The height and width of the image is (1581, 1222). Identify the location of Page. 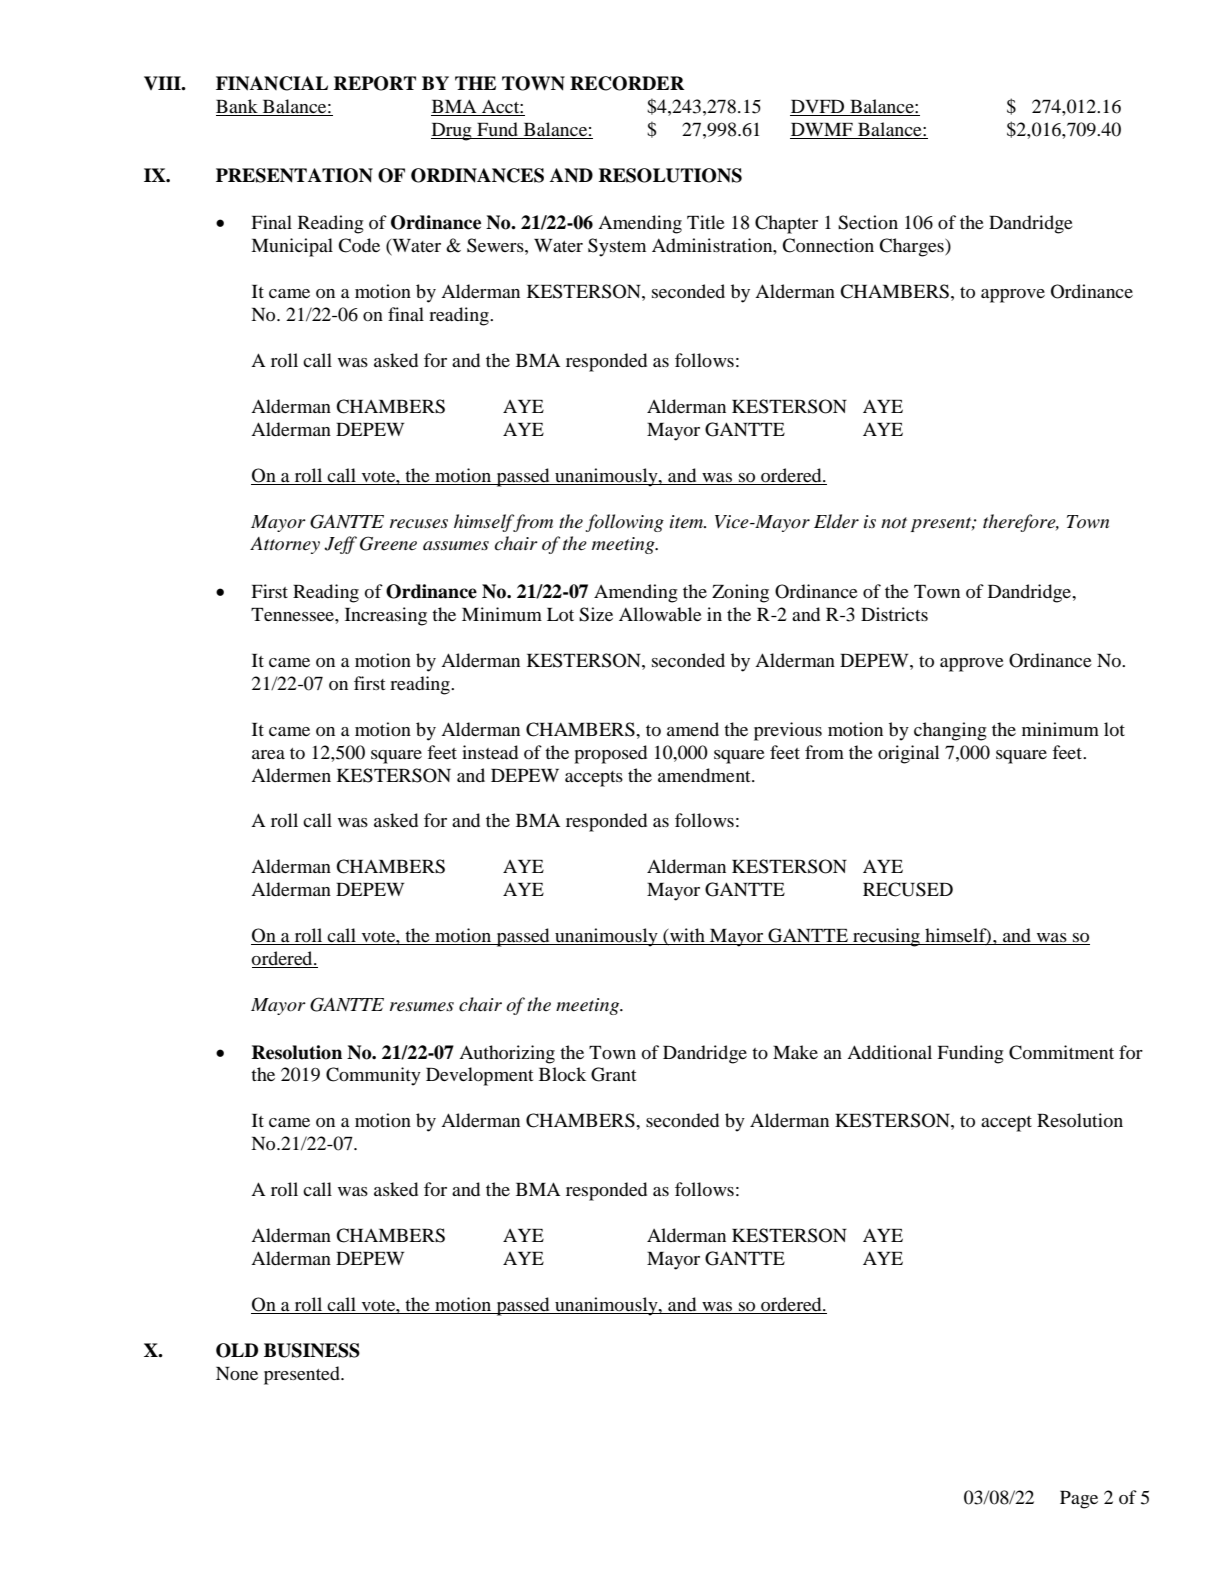
(1079, 1500).
